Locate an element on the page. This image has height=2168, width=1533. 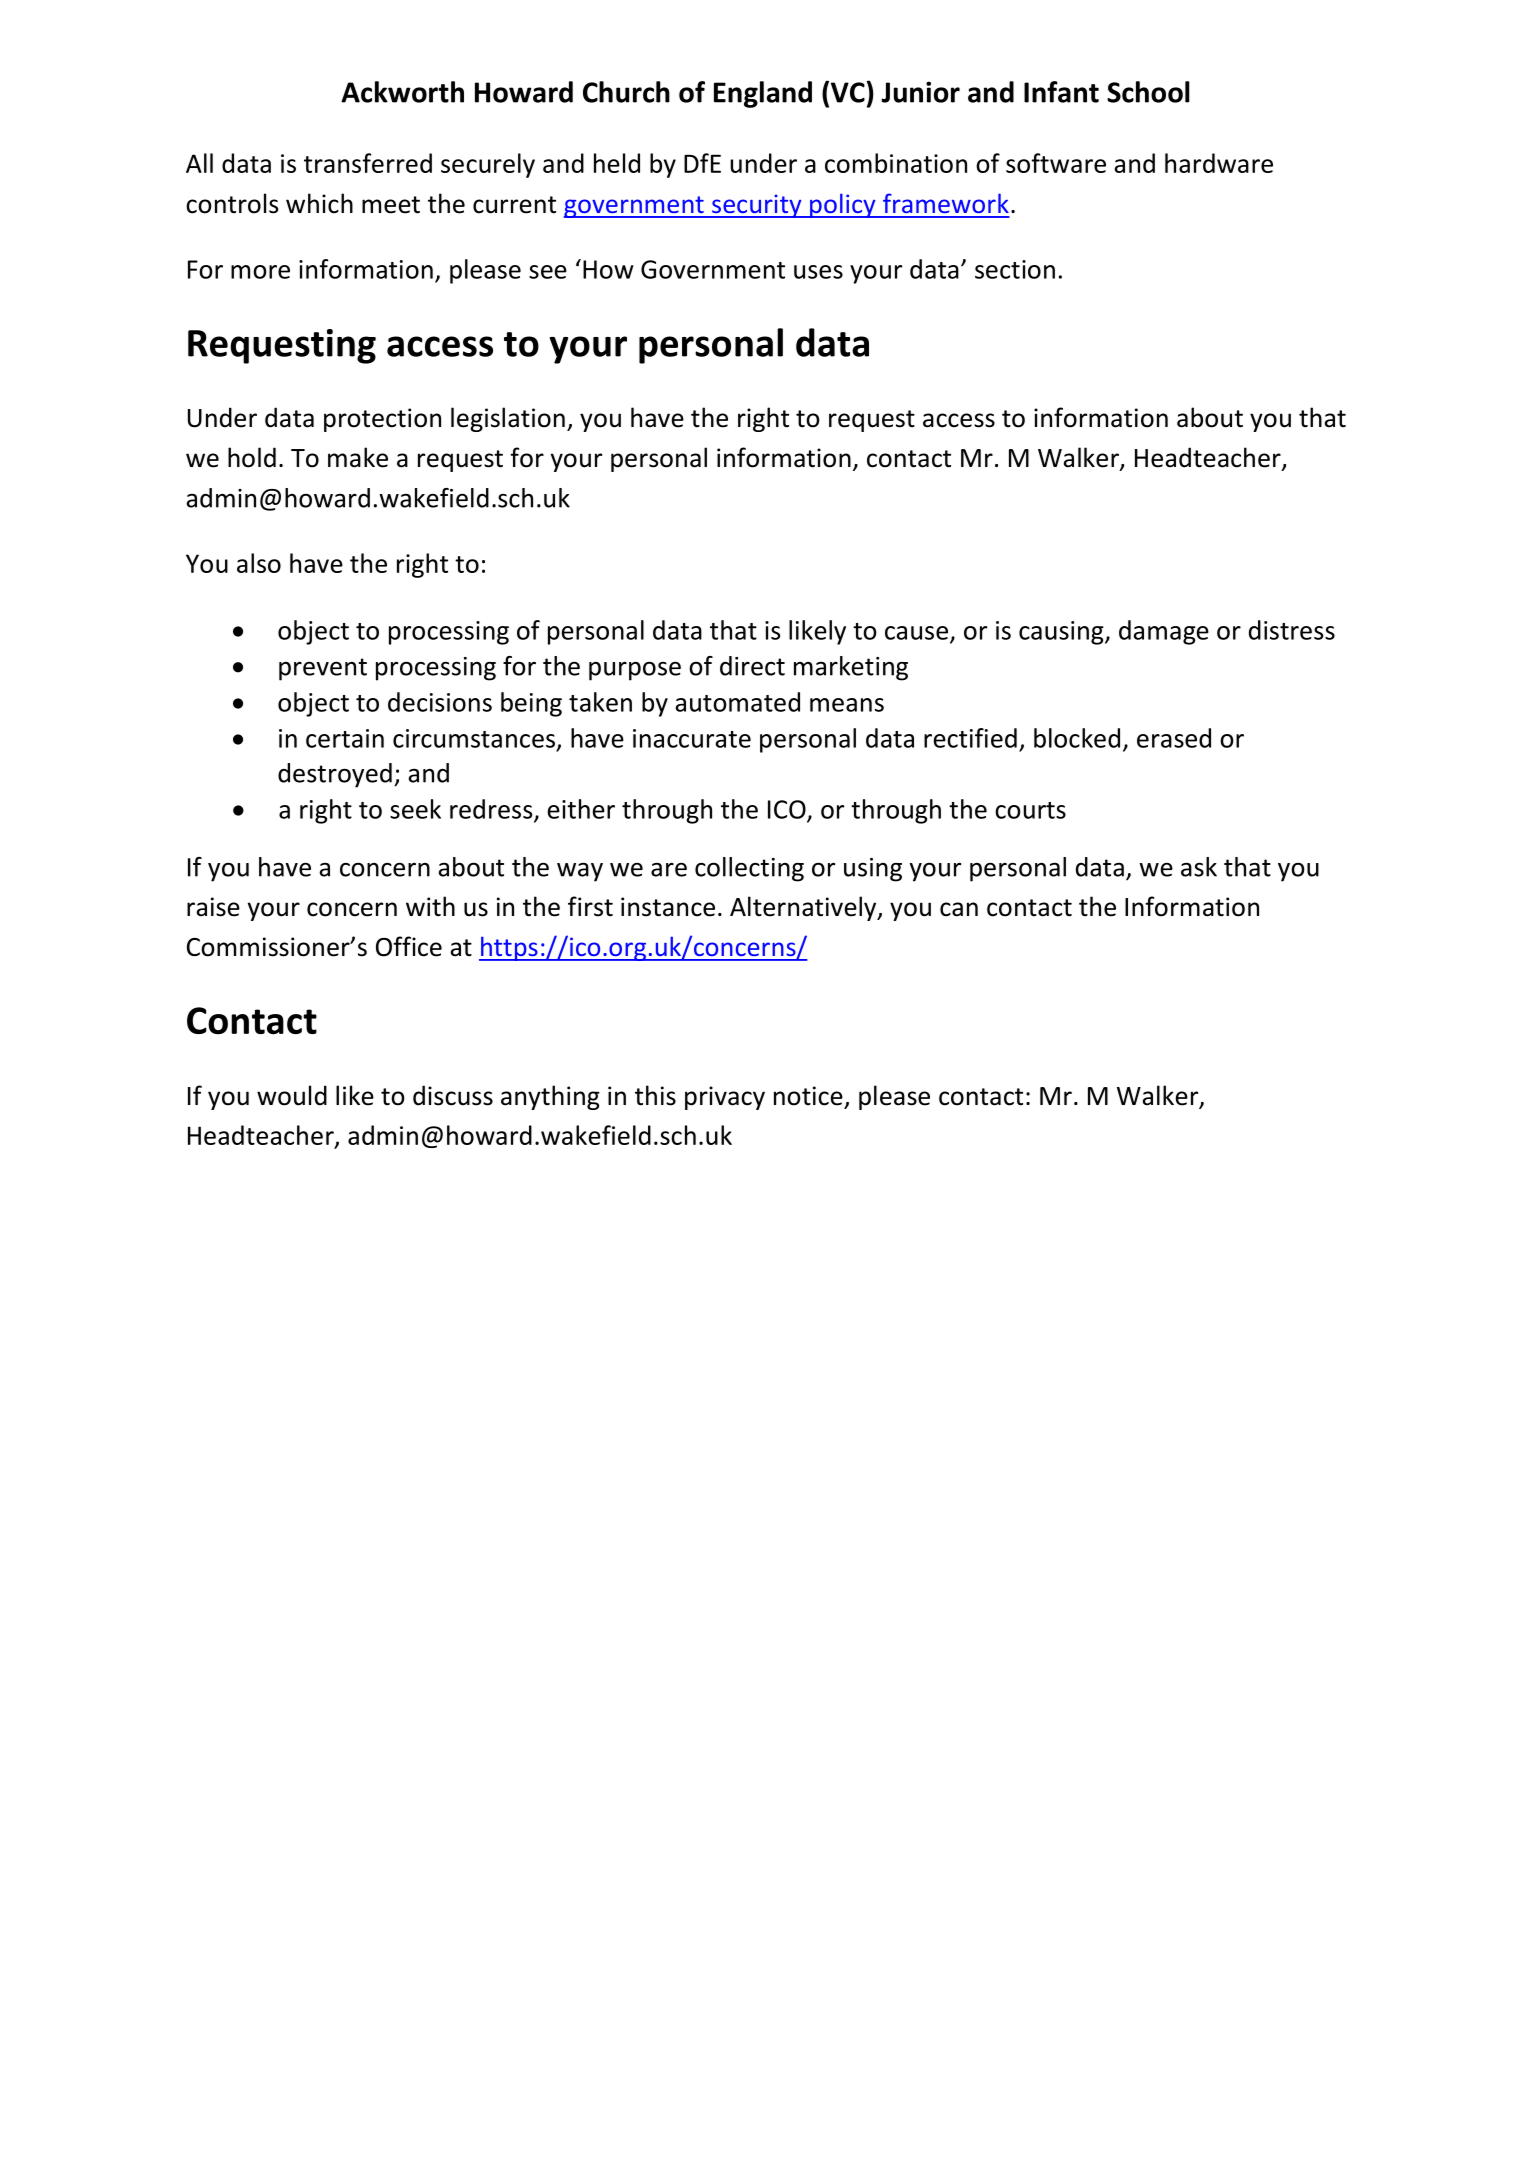
privacy is located at coordinates (725, 1098).
